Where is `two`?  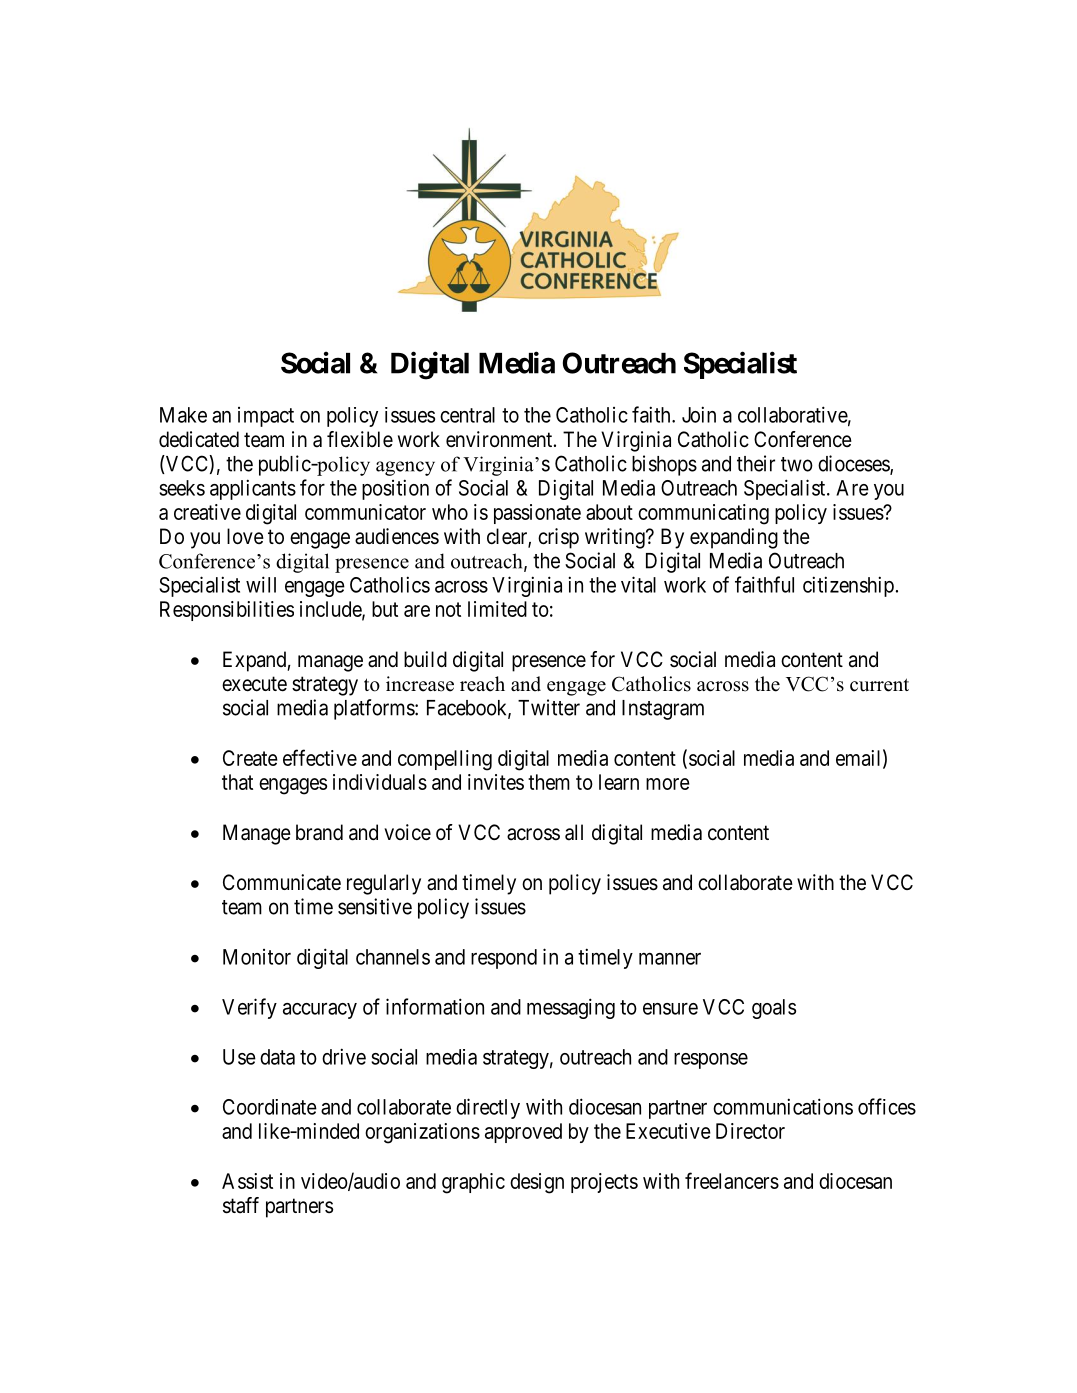
two is located at coordinates (797, 464).
